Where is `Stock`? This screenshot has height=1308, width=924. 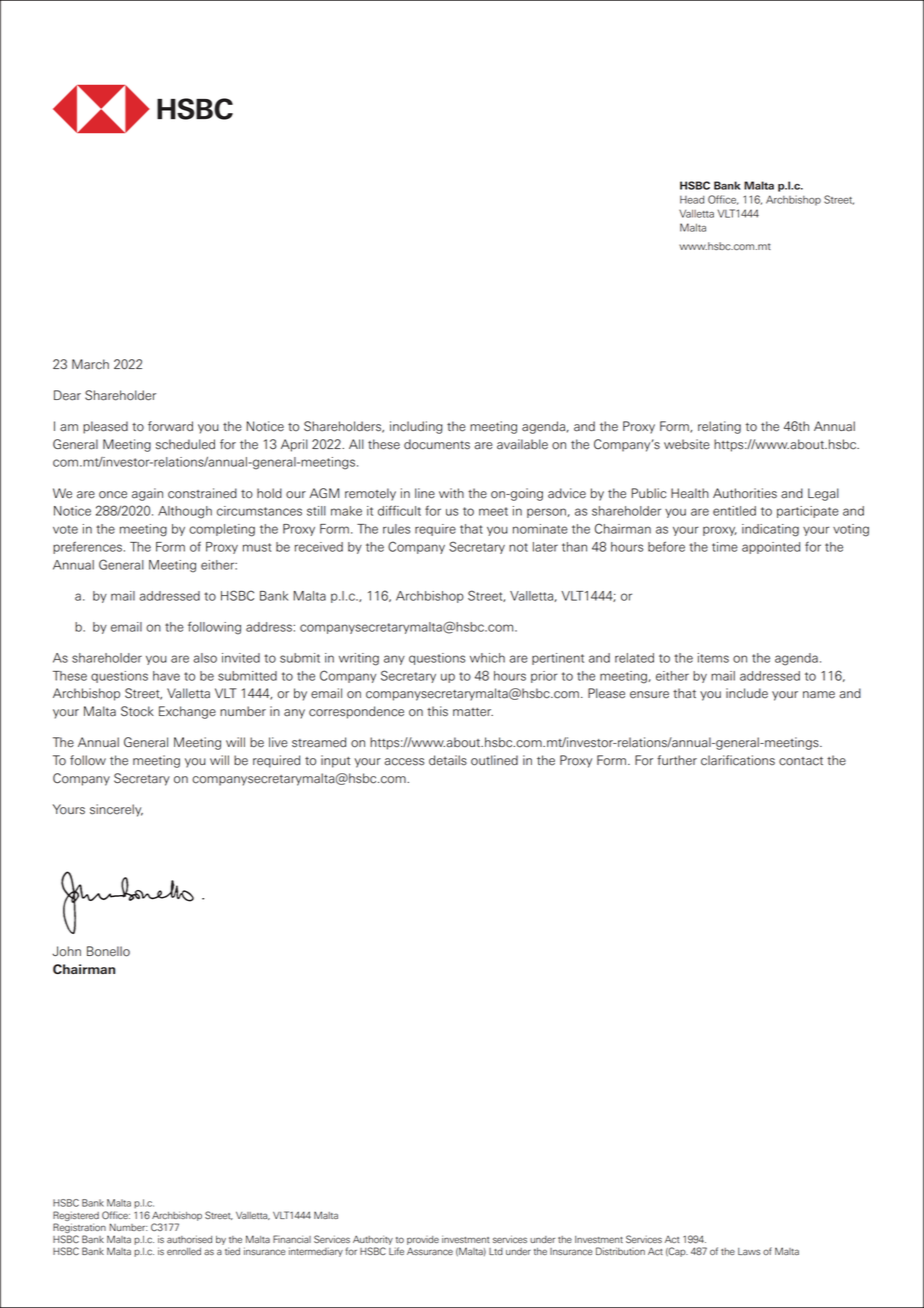
Stock is located at coordinates (137, 711).
